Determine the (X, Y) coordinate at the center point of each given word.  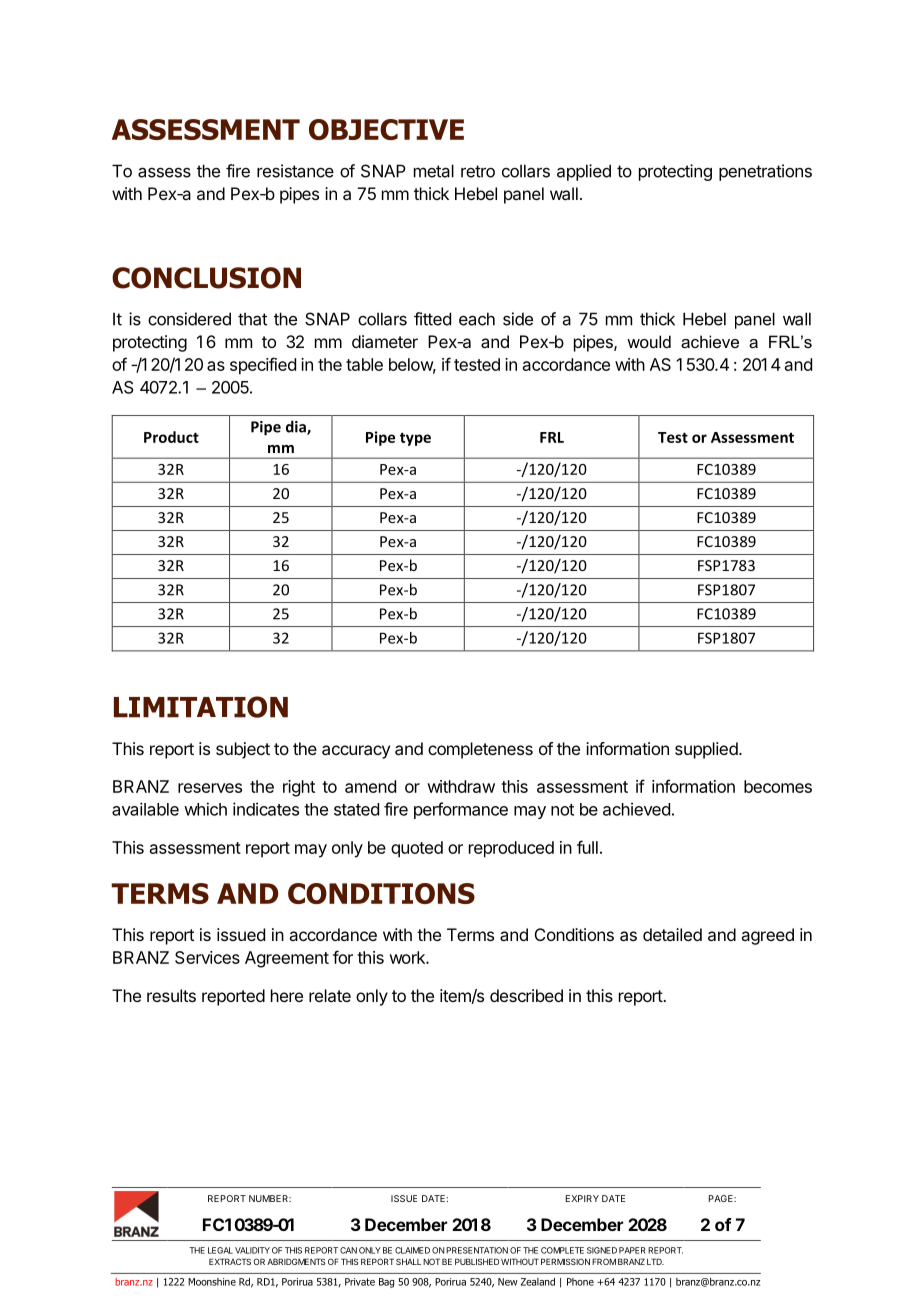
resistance (295, 171)
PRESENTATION (477, 1250)
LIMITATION (201, 707)
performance (461, 810)
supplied (706, 750)
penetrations (765, 172)
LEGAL (220, 1250)
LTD (655, 1261)
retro (478, 171)
